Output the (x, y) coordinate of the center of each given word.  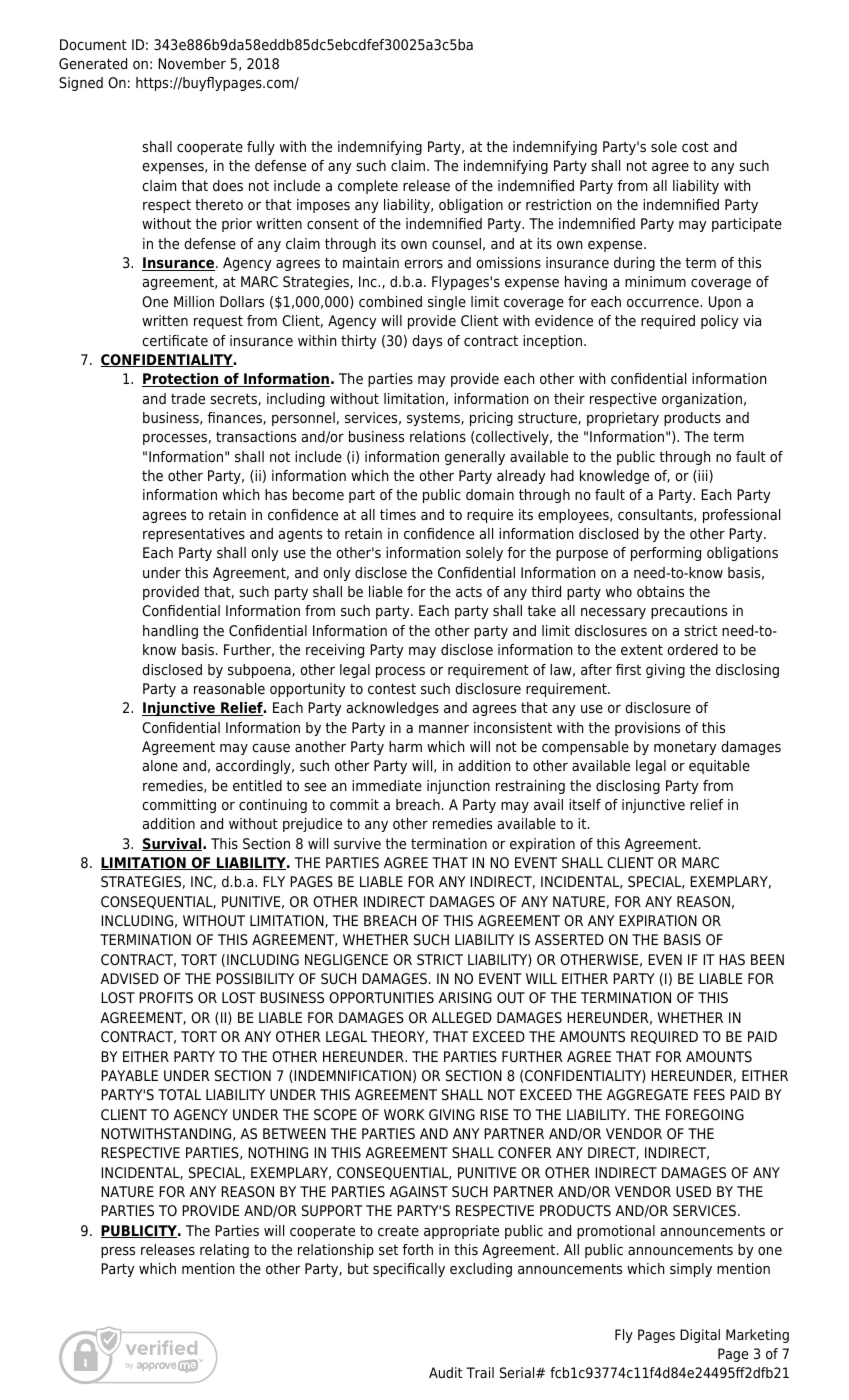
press (118, 1252)
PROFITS (166, 998)
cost (695, 146)
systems (434, 419)
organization (702, 400)
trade (188, 398)
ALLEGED (462, 1018)
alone (160, 766)
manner (444, 729)
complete (368, 187)
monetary (685, 748)
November (192, 64)
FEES (709, 1094)
